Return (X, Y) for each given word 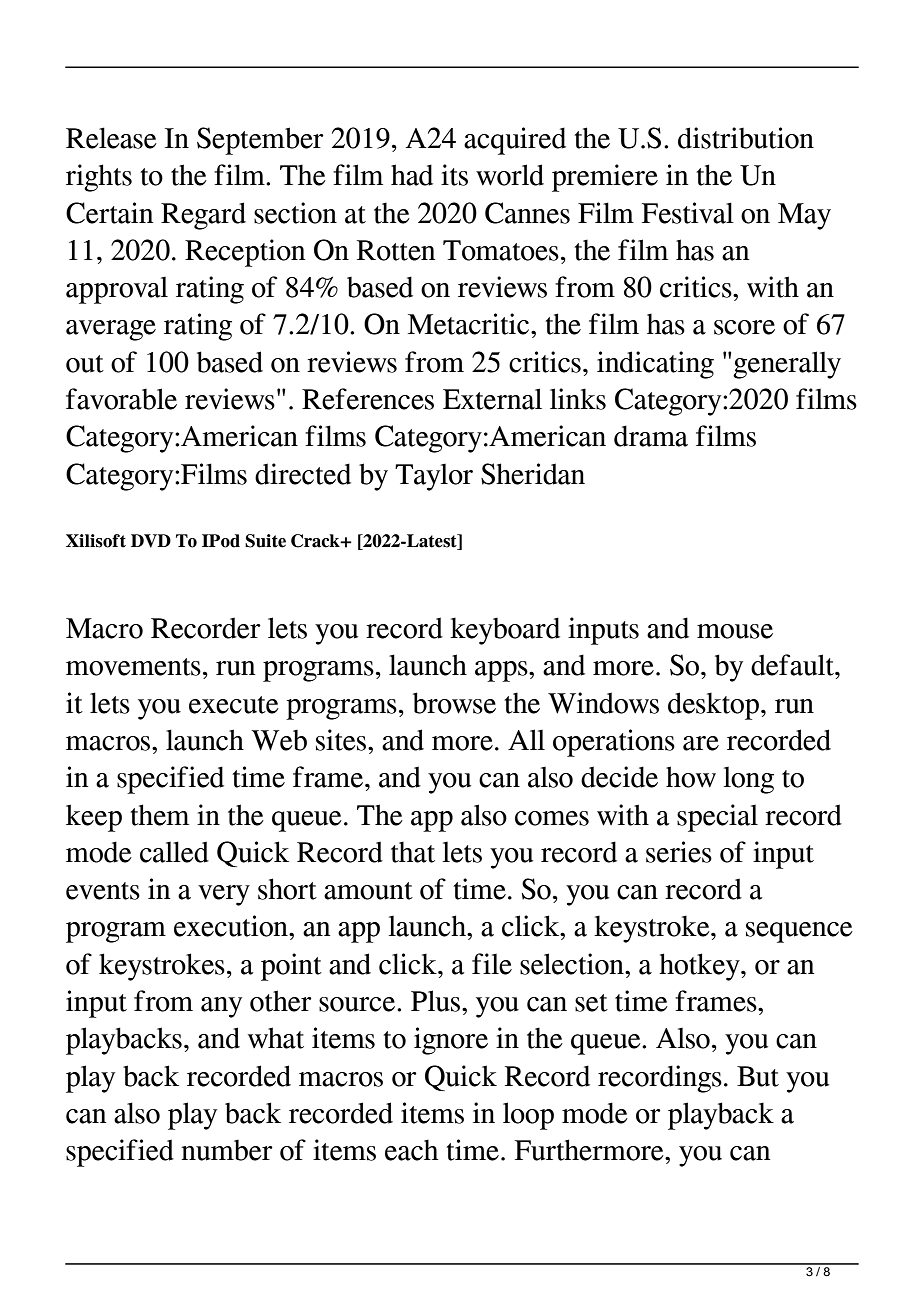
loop (528, 1116)
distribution (746, 138)
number (227, 1150)
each (411, 1150)
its (454, 175)
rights (99, 178)
